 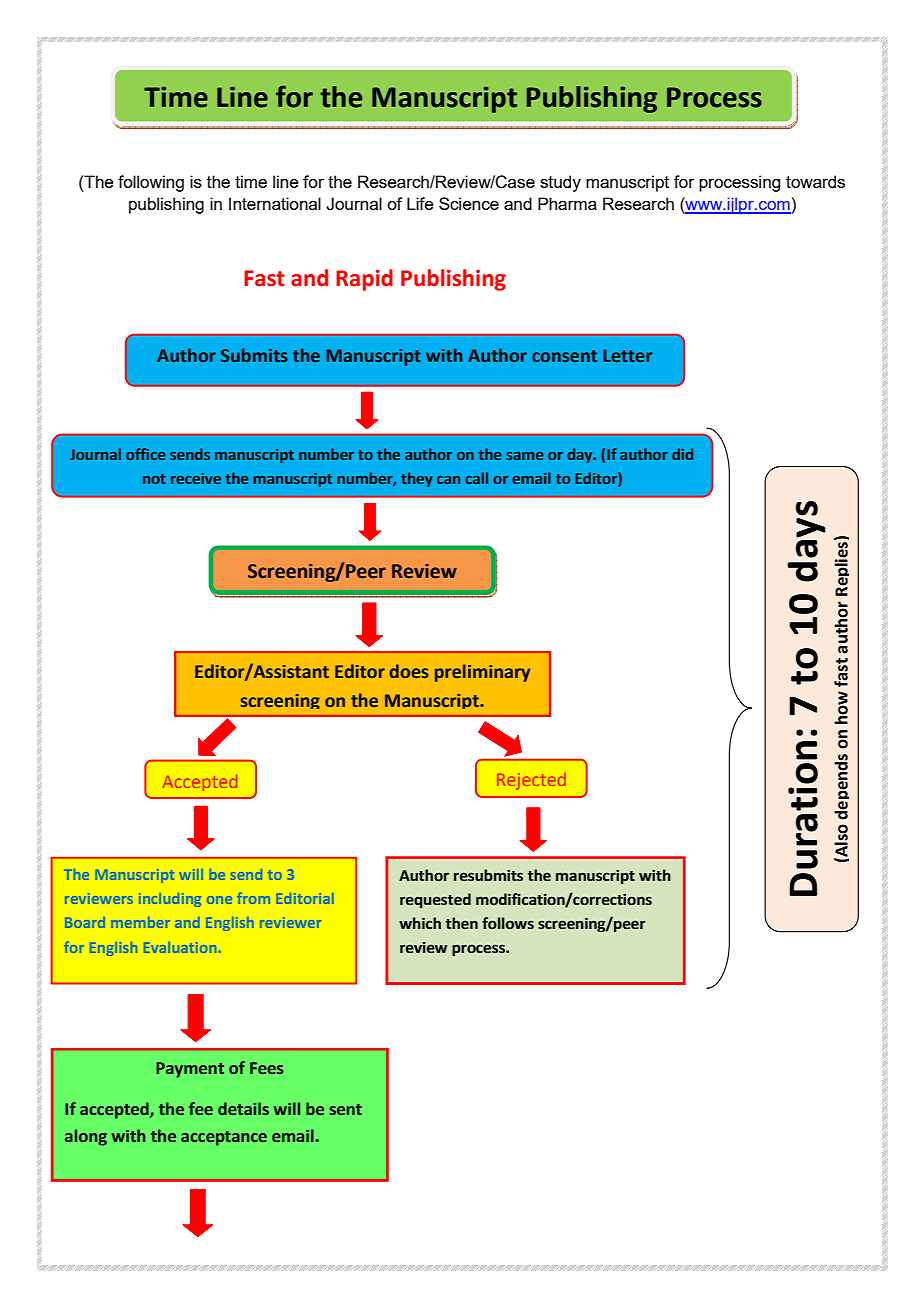 I want to click on Payment, so click(x=190, y=1070).
